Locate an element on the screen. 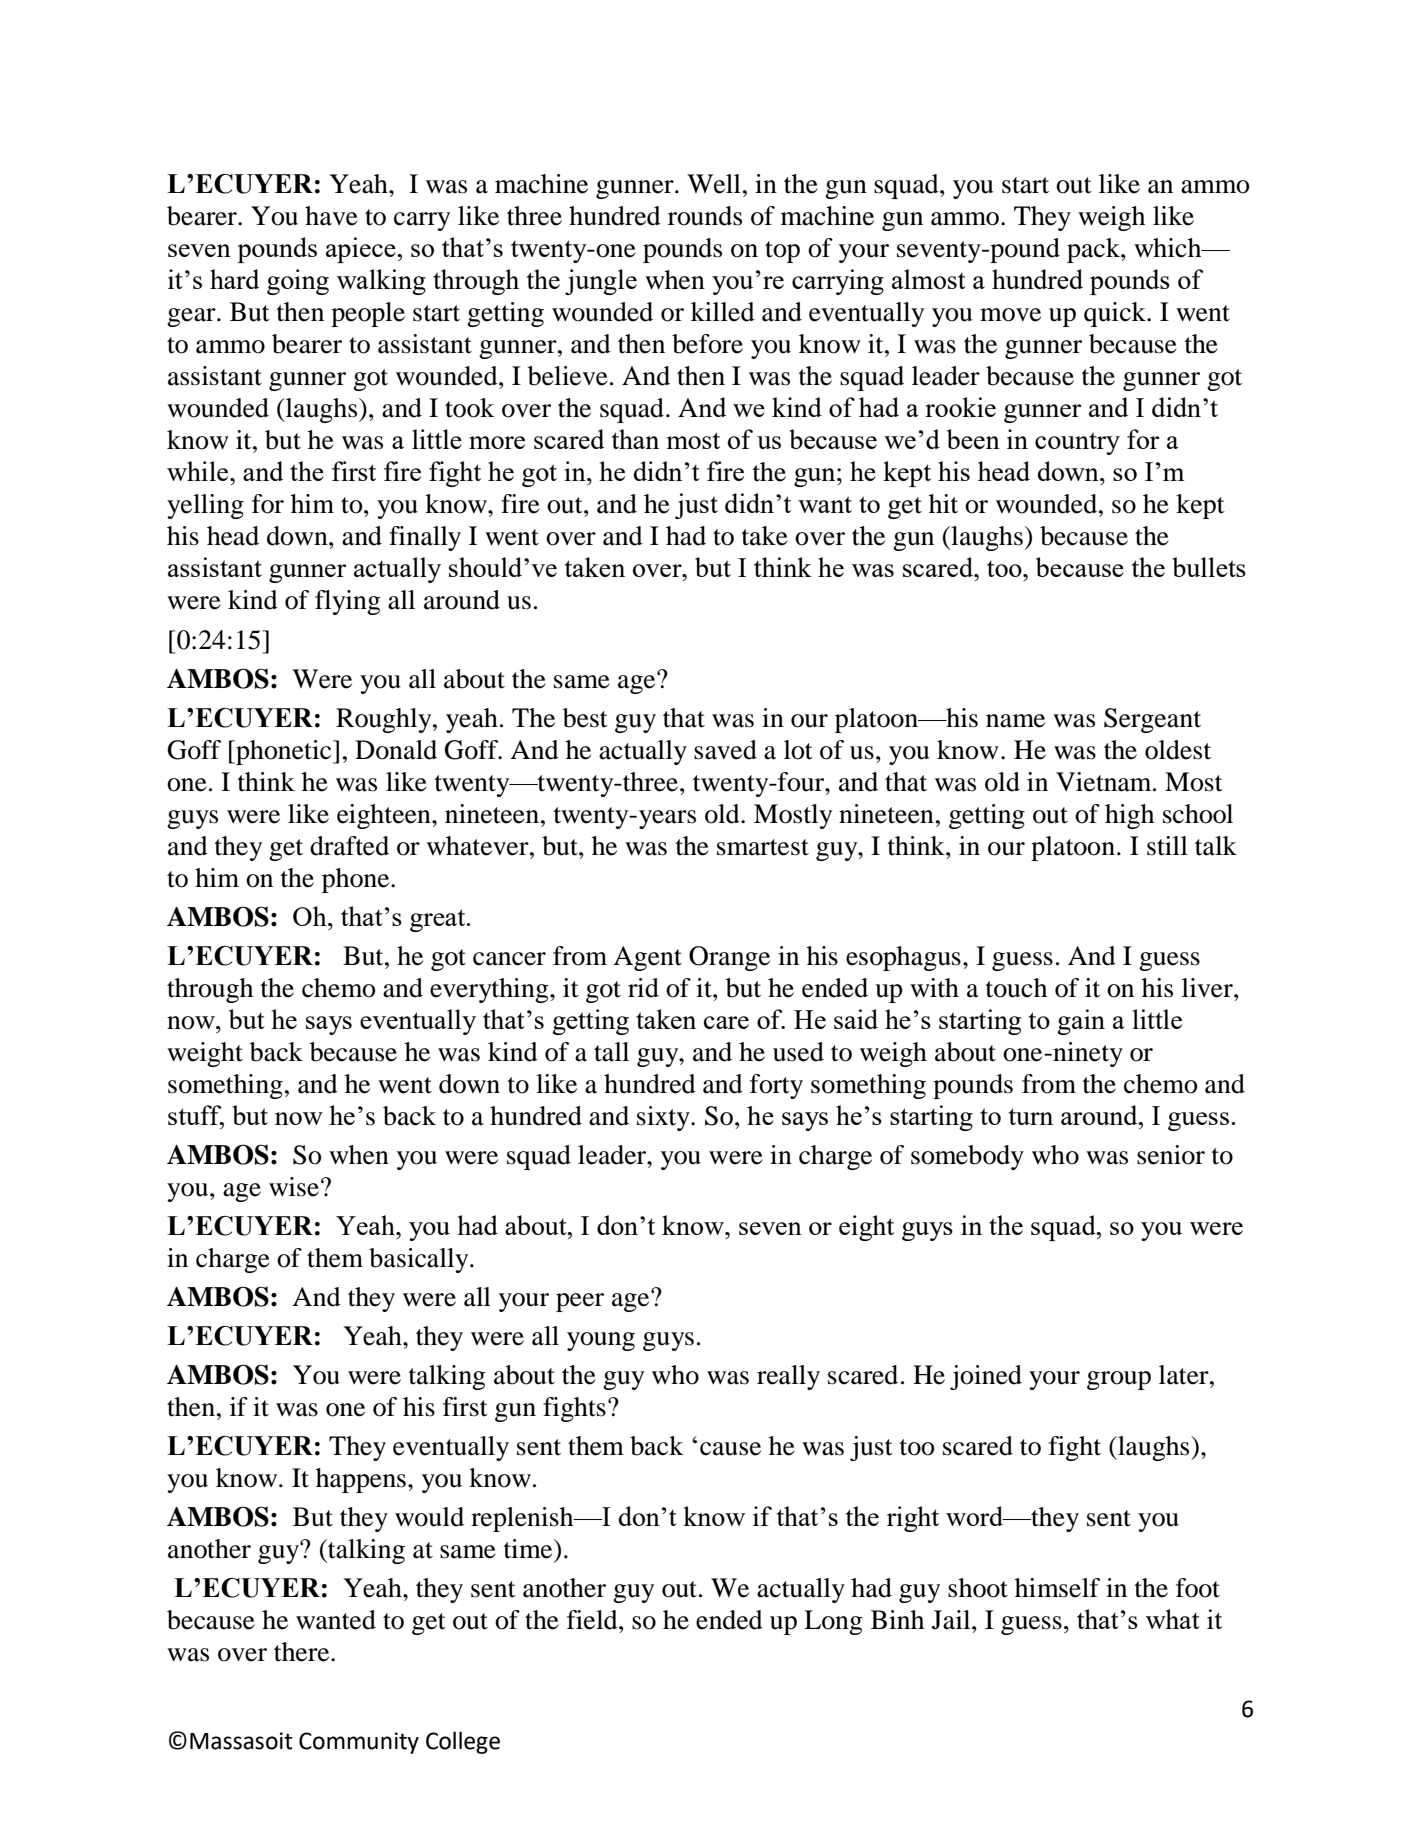 This screenshot has width=1421, height=1839. field is located at coordinates (593, 1620).
